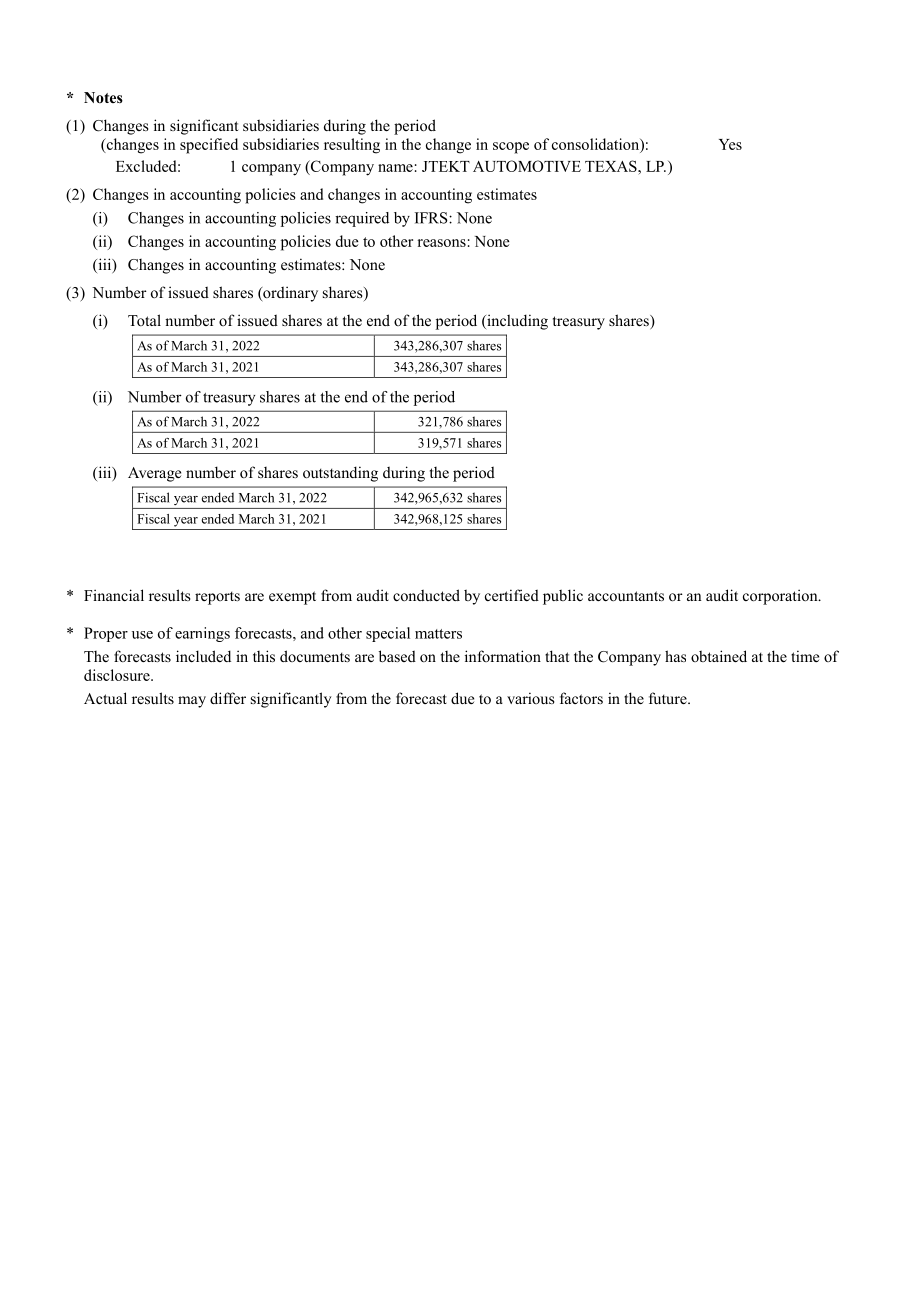  What do you see at coordinates (154, 474) in the screenshot?
I see `Average` at bounding box center [154, 474].
